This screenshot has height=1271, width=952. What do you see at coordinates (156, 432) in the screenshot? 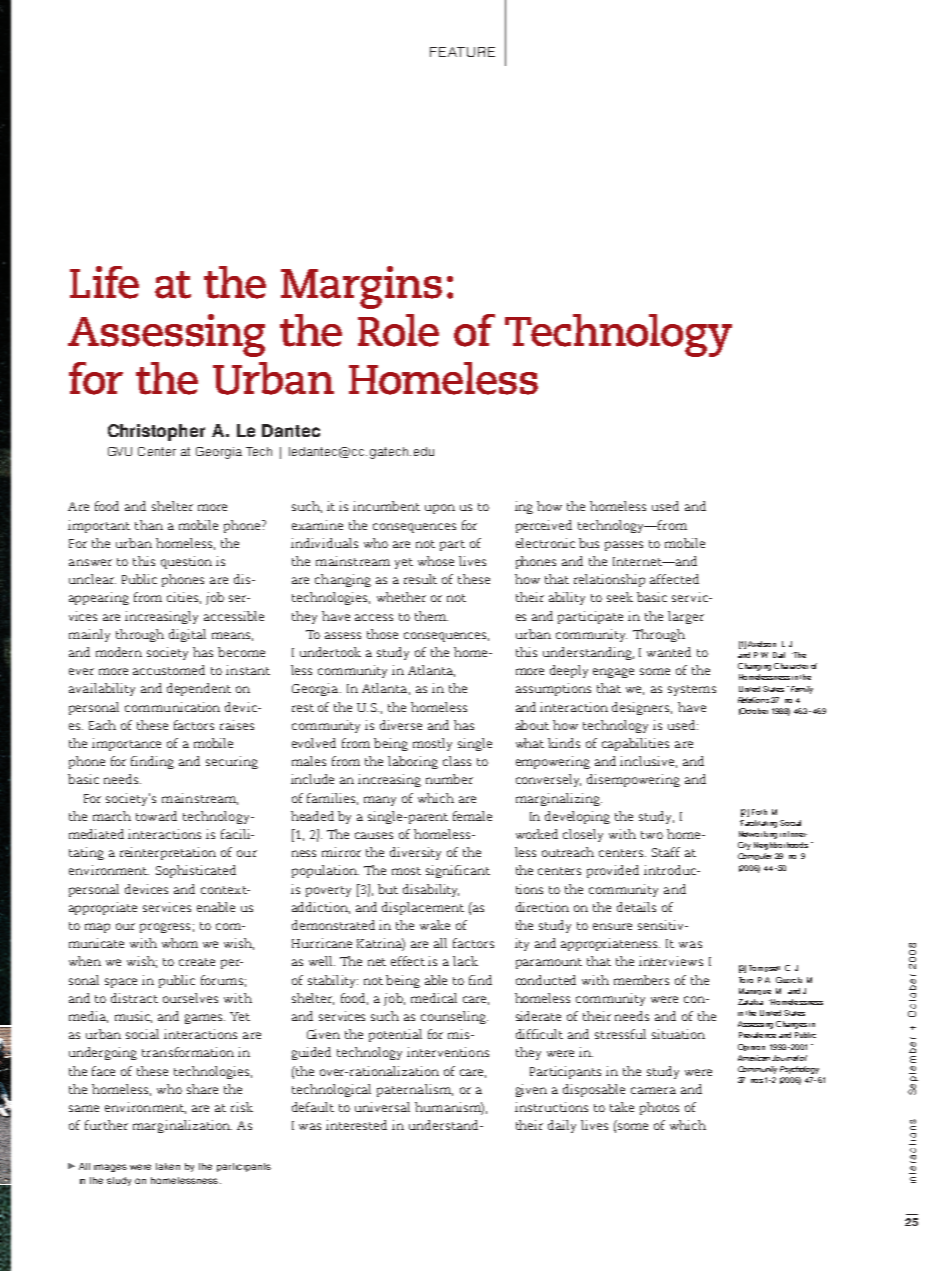
I see `Christopher` at bounding box center [156, 432].
